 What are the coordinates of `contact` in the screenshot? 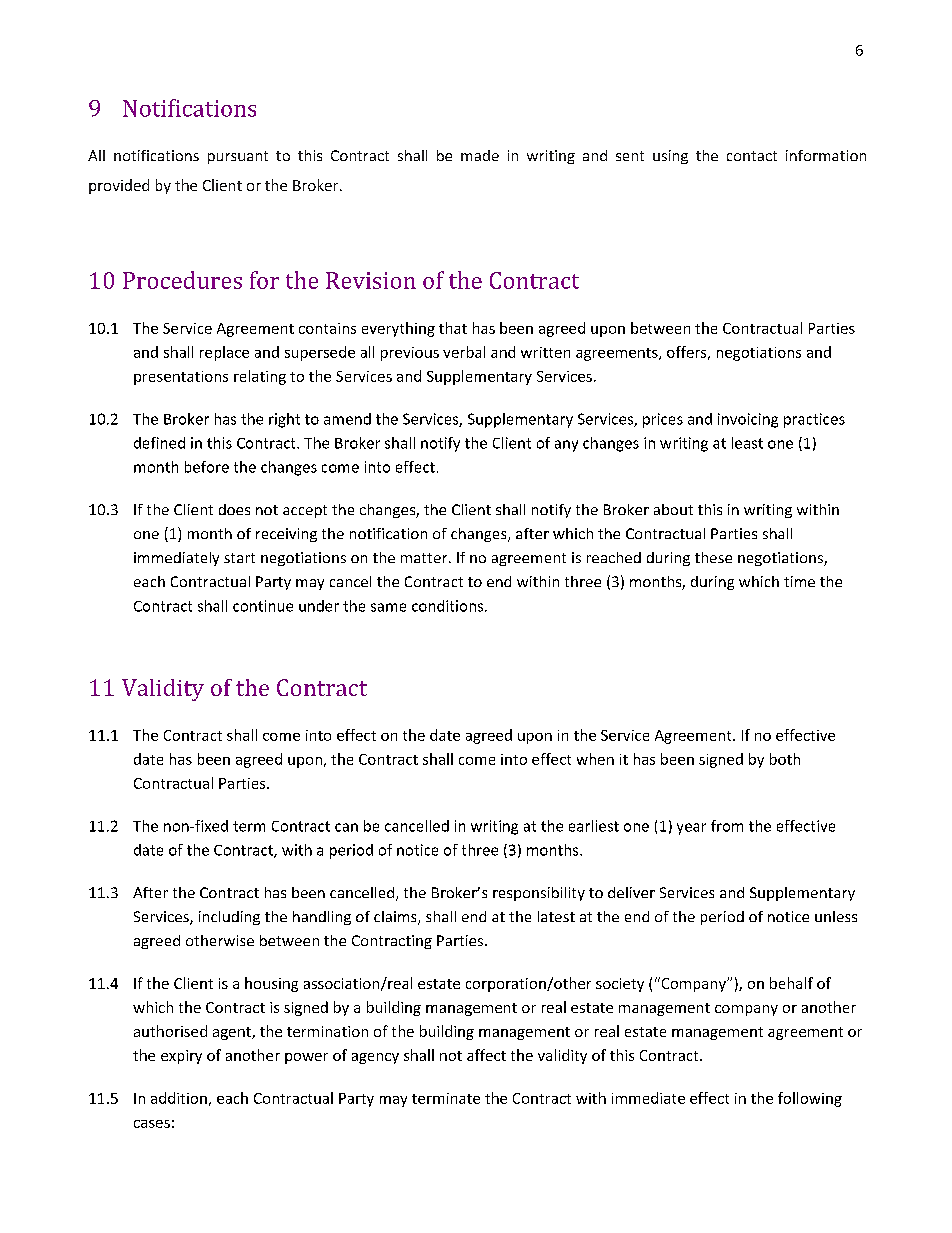 It's located at (752, 156).
